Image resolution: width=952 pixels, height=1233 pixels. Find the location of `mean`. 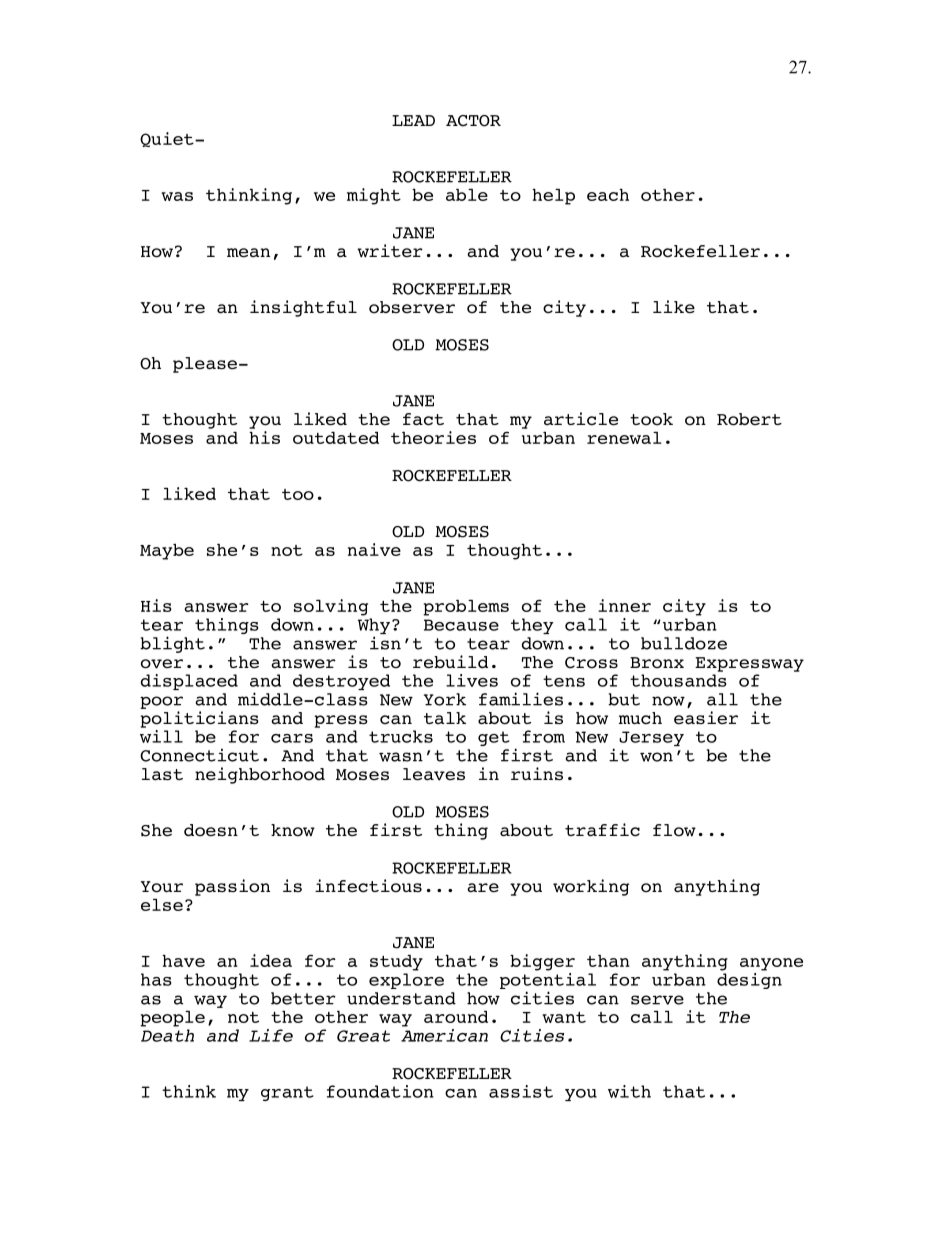

mean is located at coordinates (248, 253).
